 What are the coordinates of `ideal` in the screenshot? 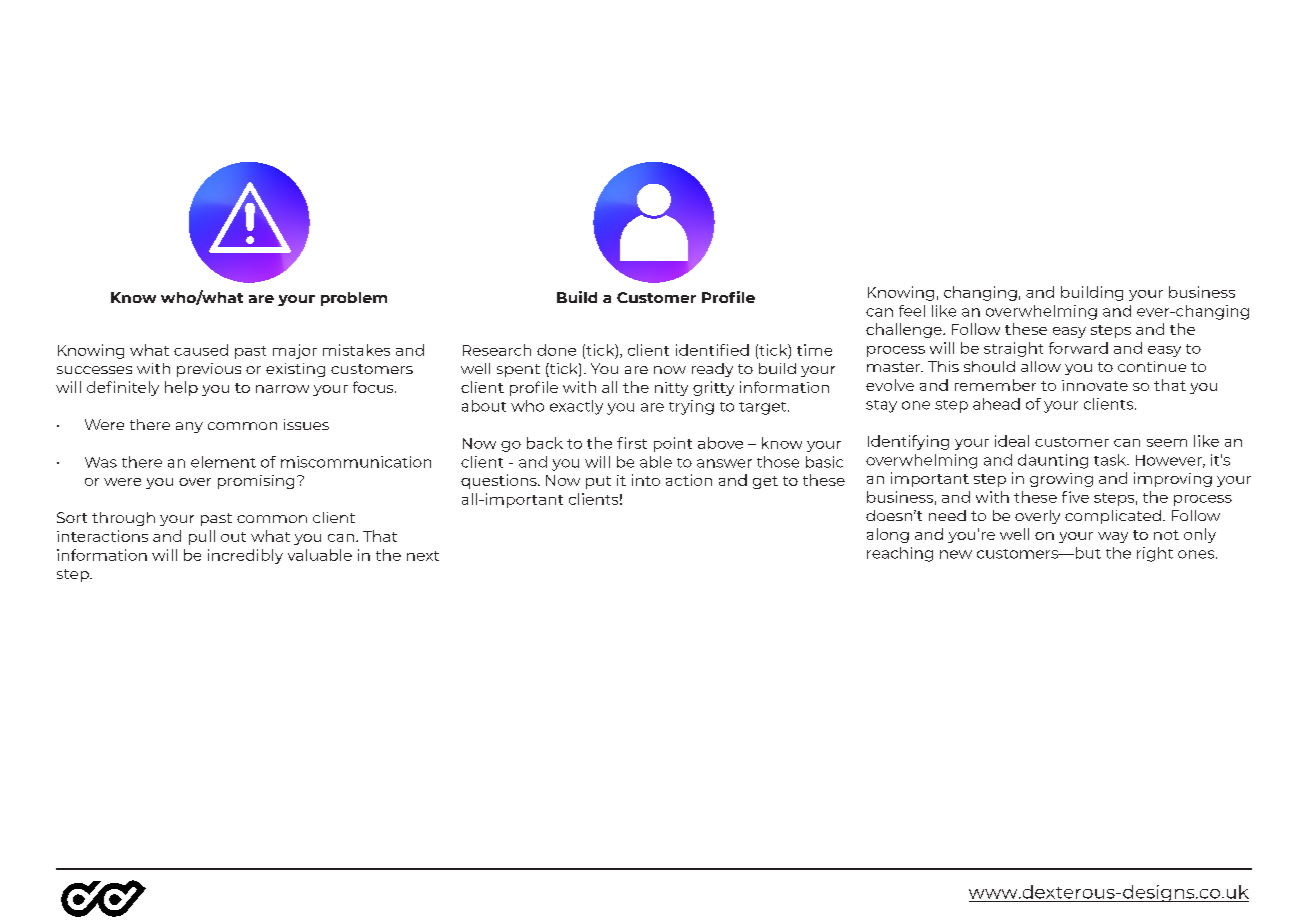 It's located at (1012, 441).
